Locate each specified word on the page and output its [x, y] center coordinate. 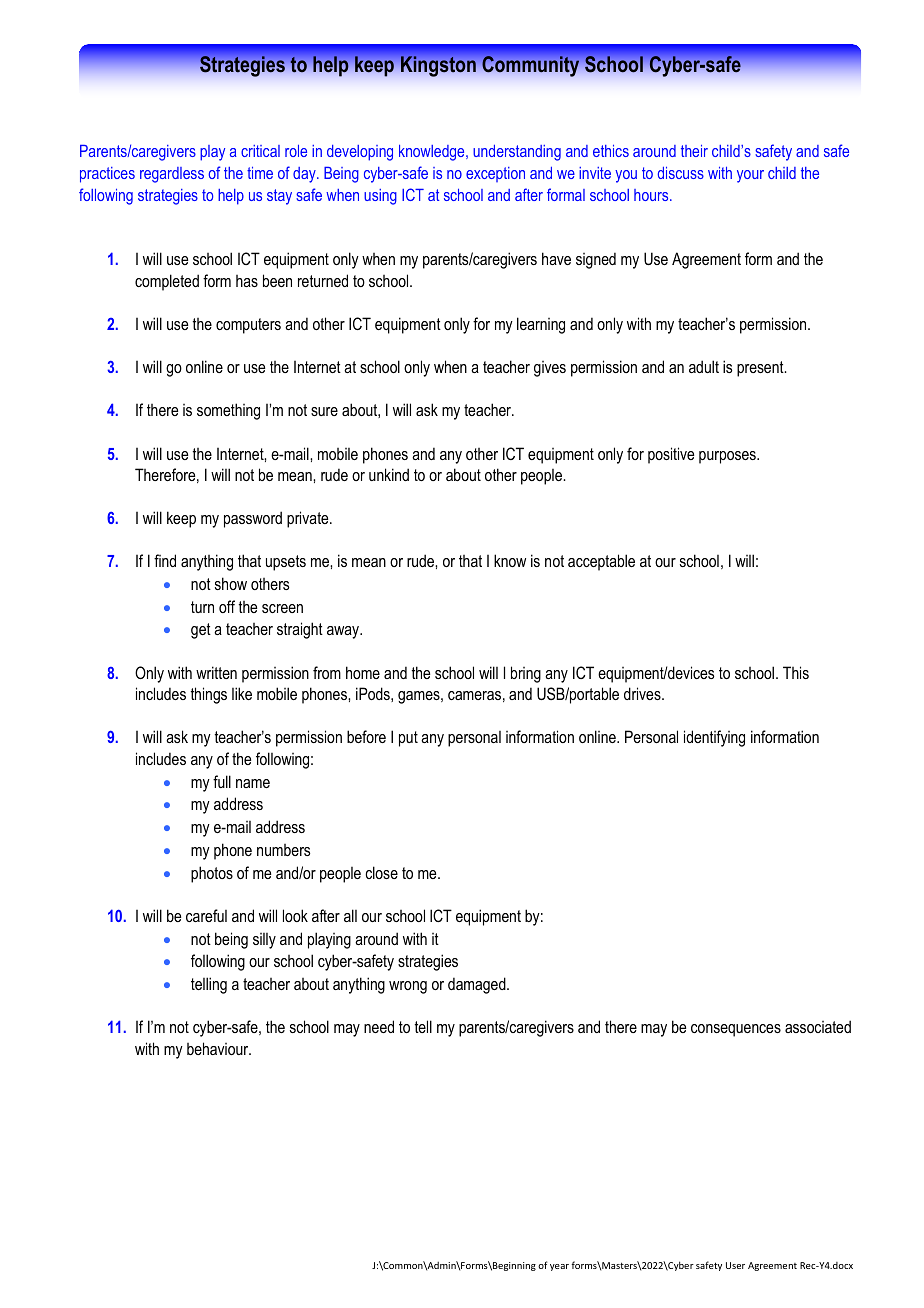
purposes [728, 457]
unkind [389, 474]
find [165, 560]
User [735, 1265]
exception [495, 174]
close [381, 872]
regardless [172, 175]
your [750, 176]
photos [212, 874]
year [559, 1267]
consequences [736, 1030]
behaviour [219, 1048]
